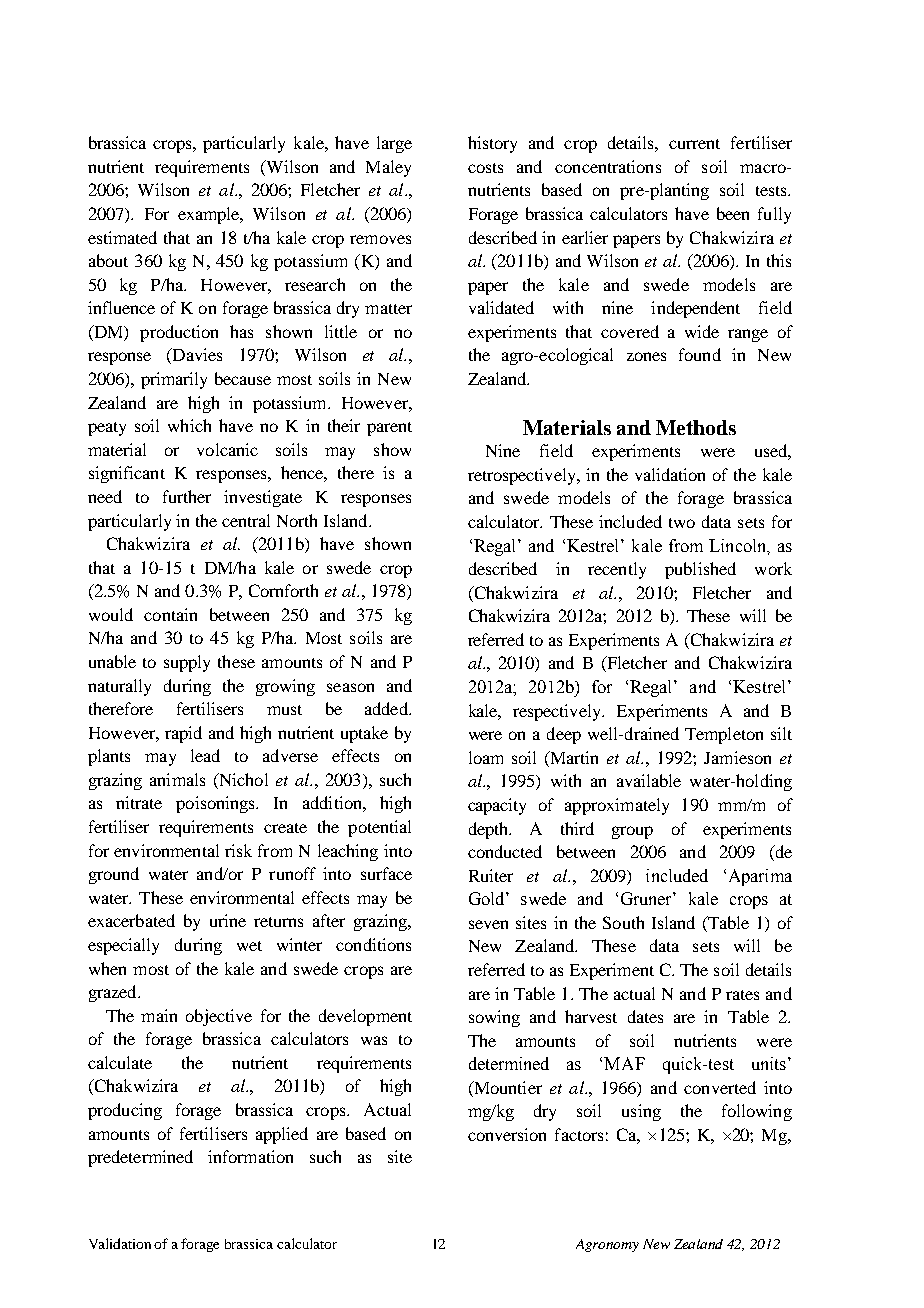 This image has height=1308, width=924. Describe the element at coordinates (649, 780) in the image. I see `available` at that location.
